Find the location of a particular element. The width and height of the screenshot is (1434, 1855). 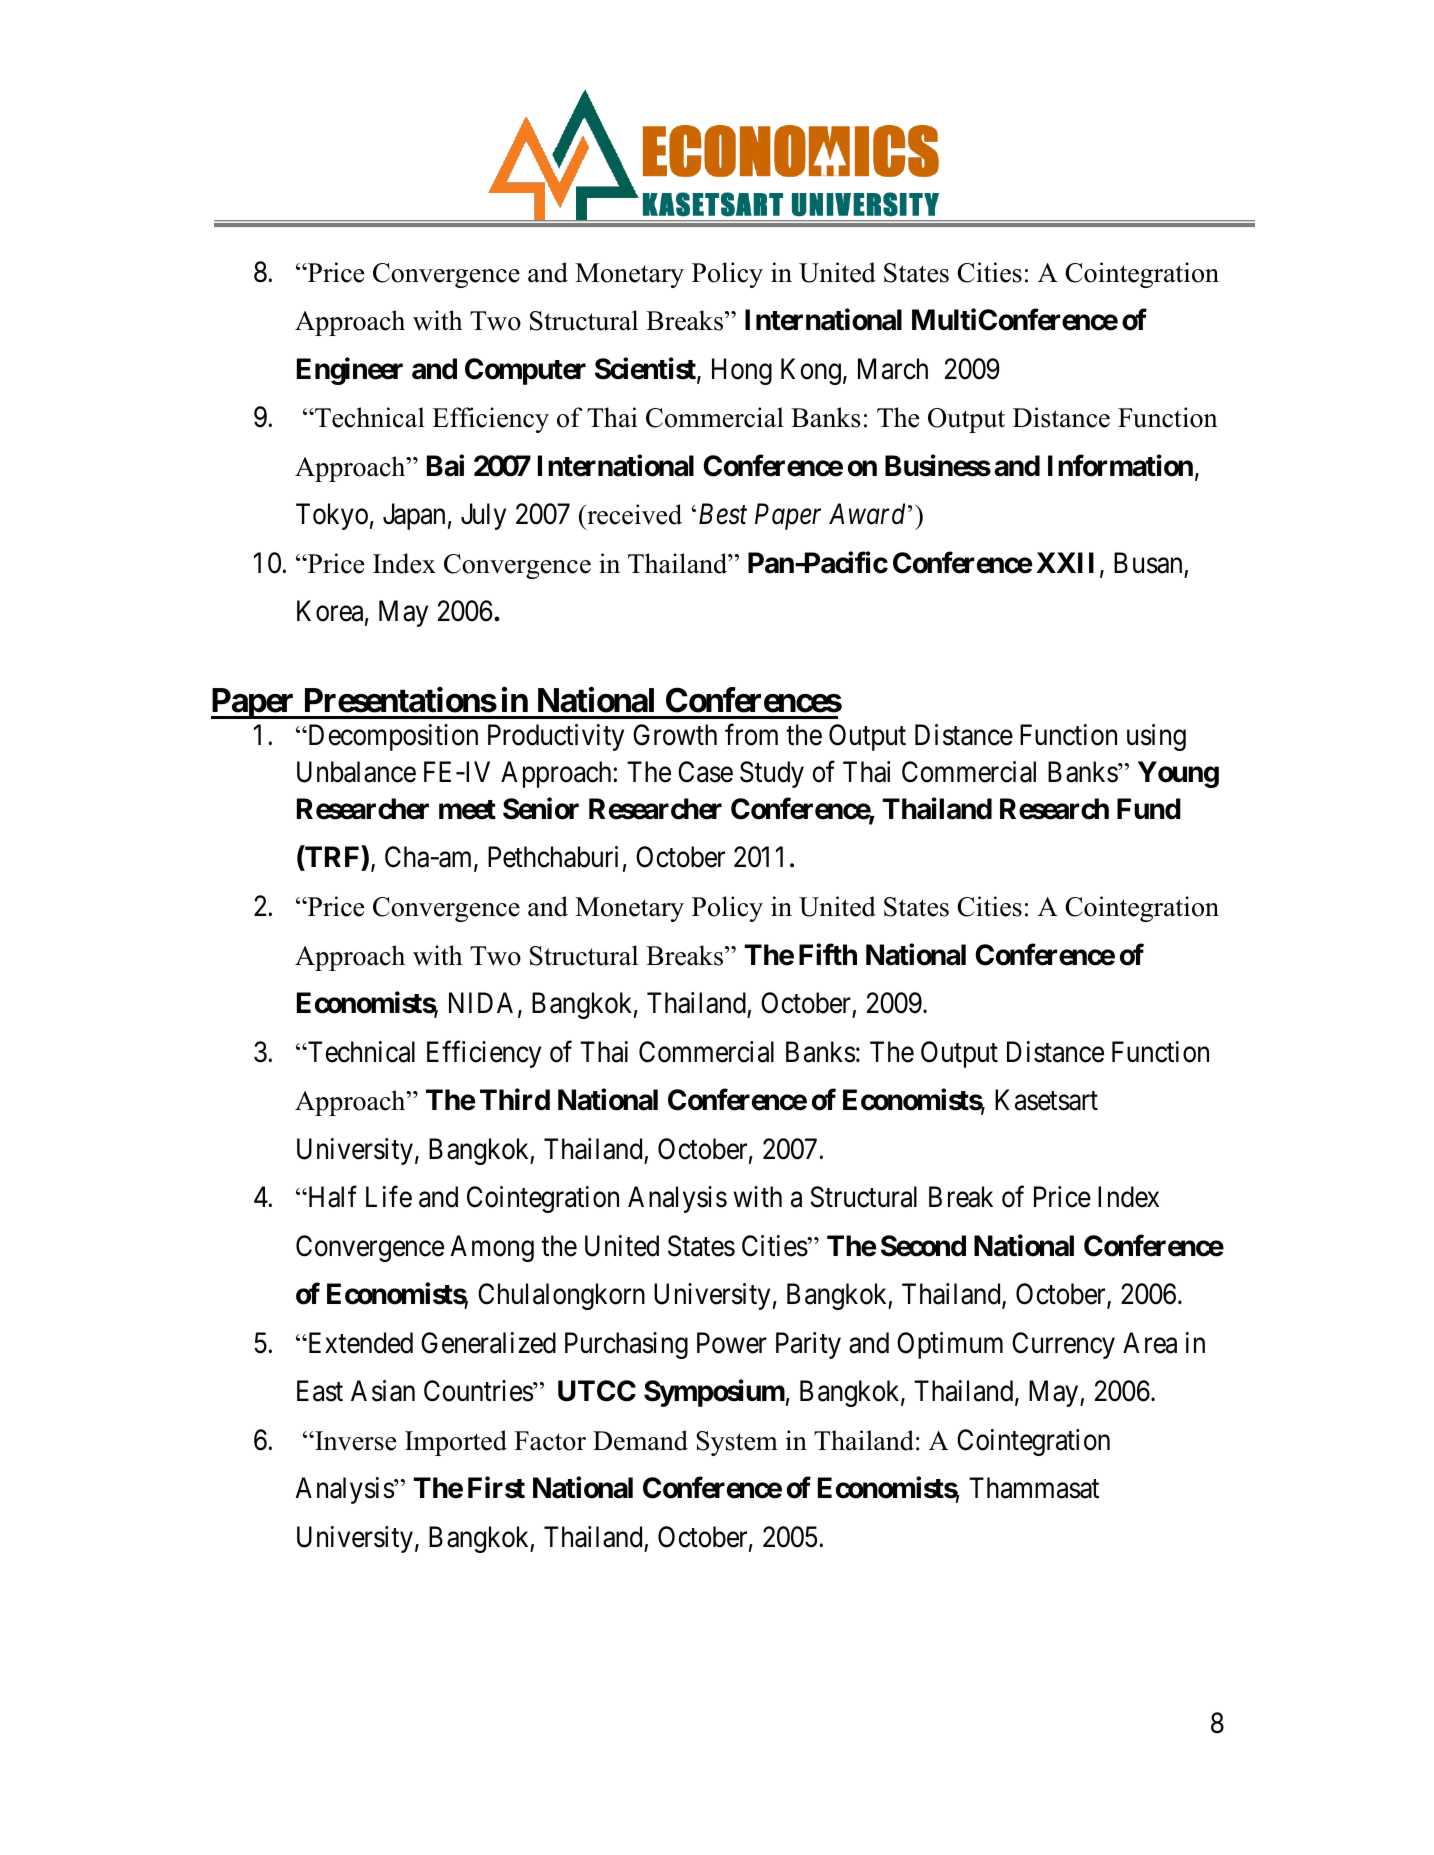

Third is located at coordinates (515, 1100).
